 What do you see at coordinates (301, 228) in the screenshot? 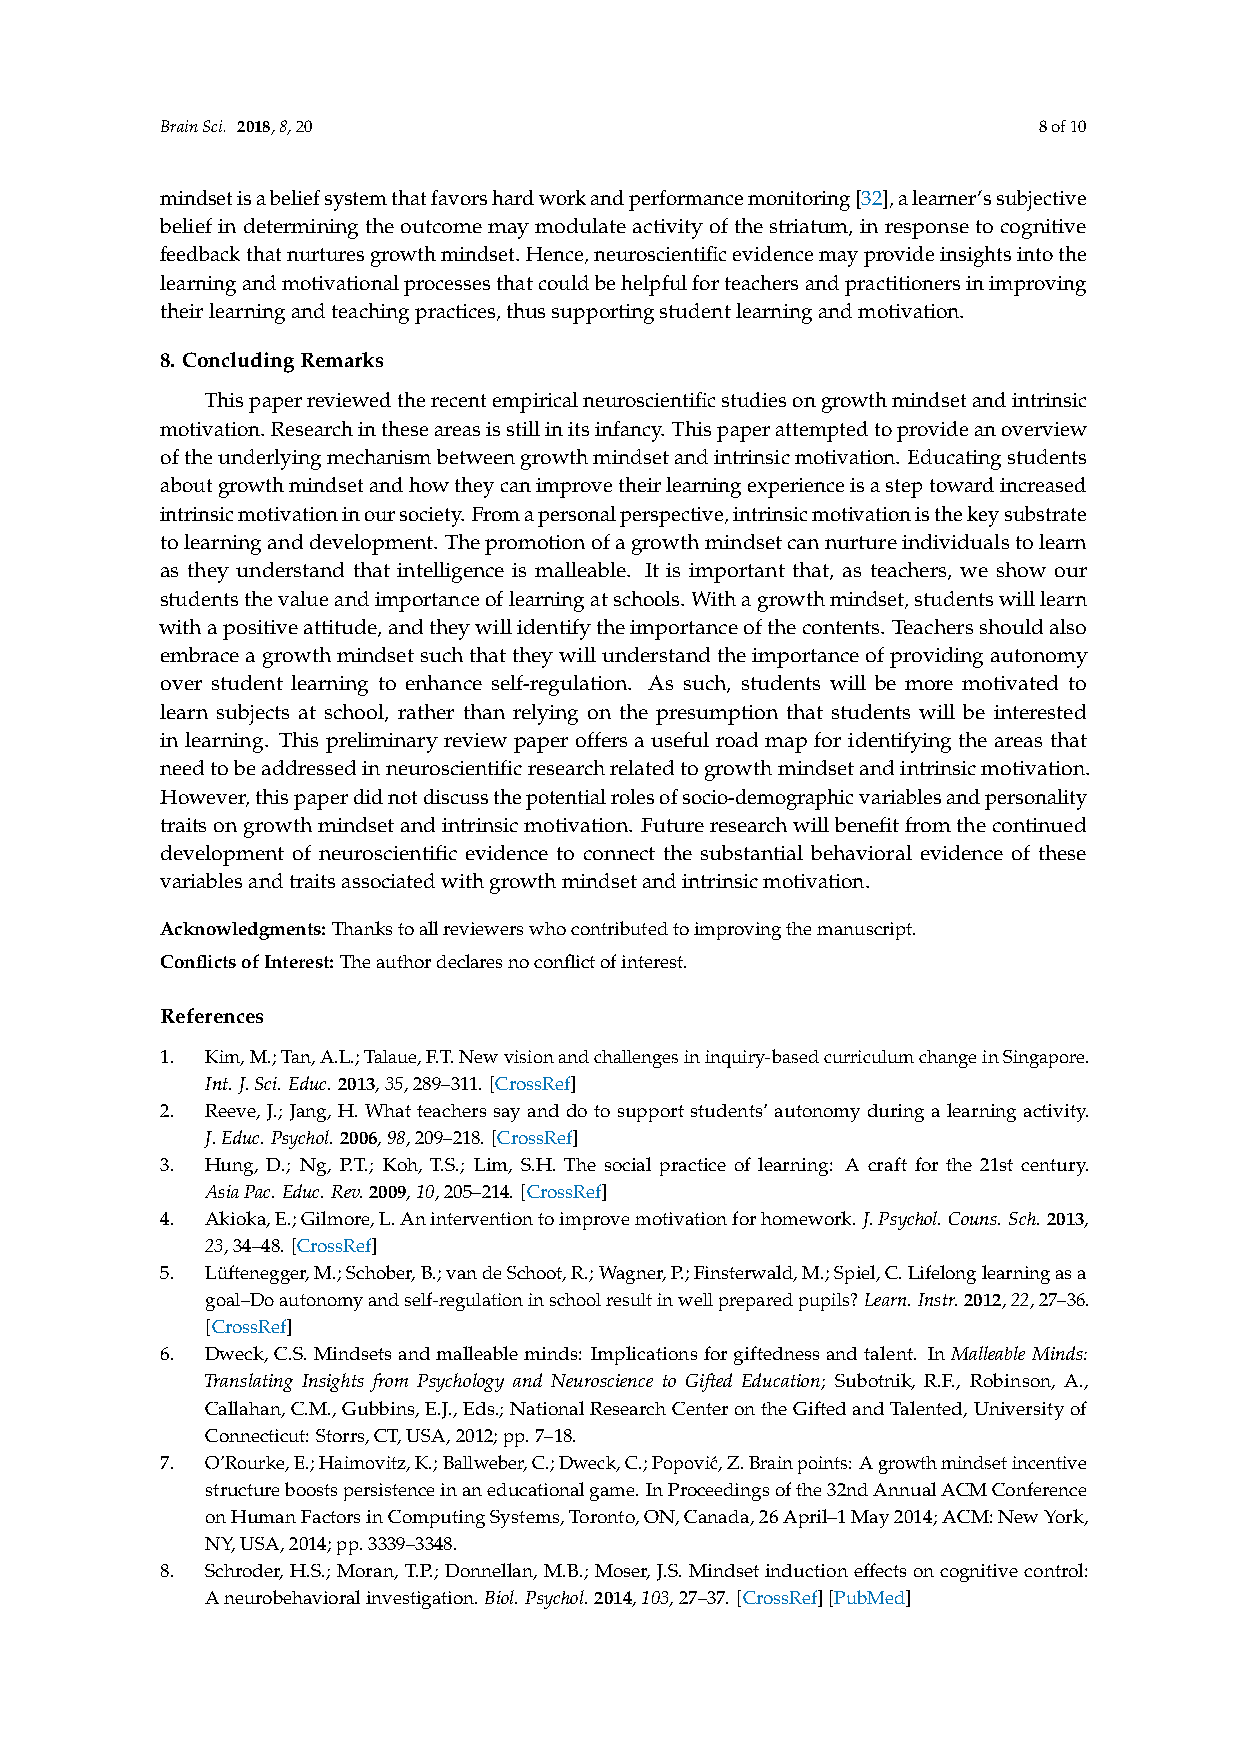
I see `determining` at bounding box center [301, 228].
